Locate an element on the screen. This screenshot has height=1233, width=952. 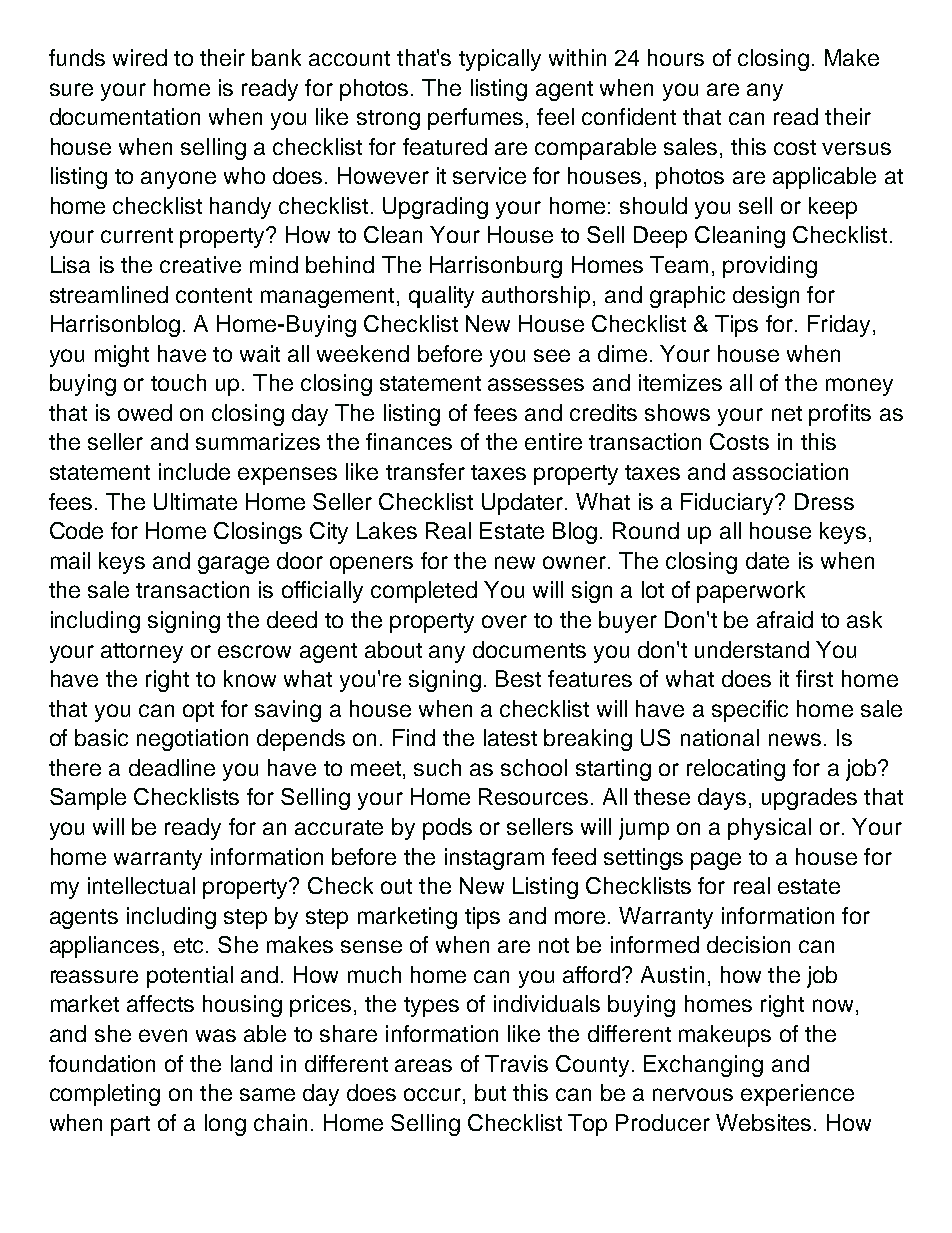
hours is located at coordinates (676, 57).
